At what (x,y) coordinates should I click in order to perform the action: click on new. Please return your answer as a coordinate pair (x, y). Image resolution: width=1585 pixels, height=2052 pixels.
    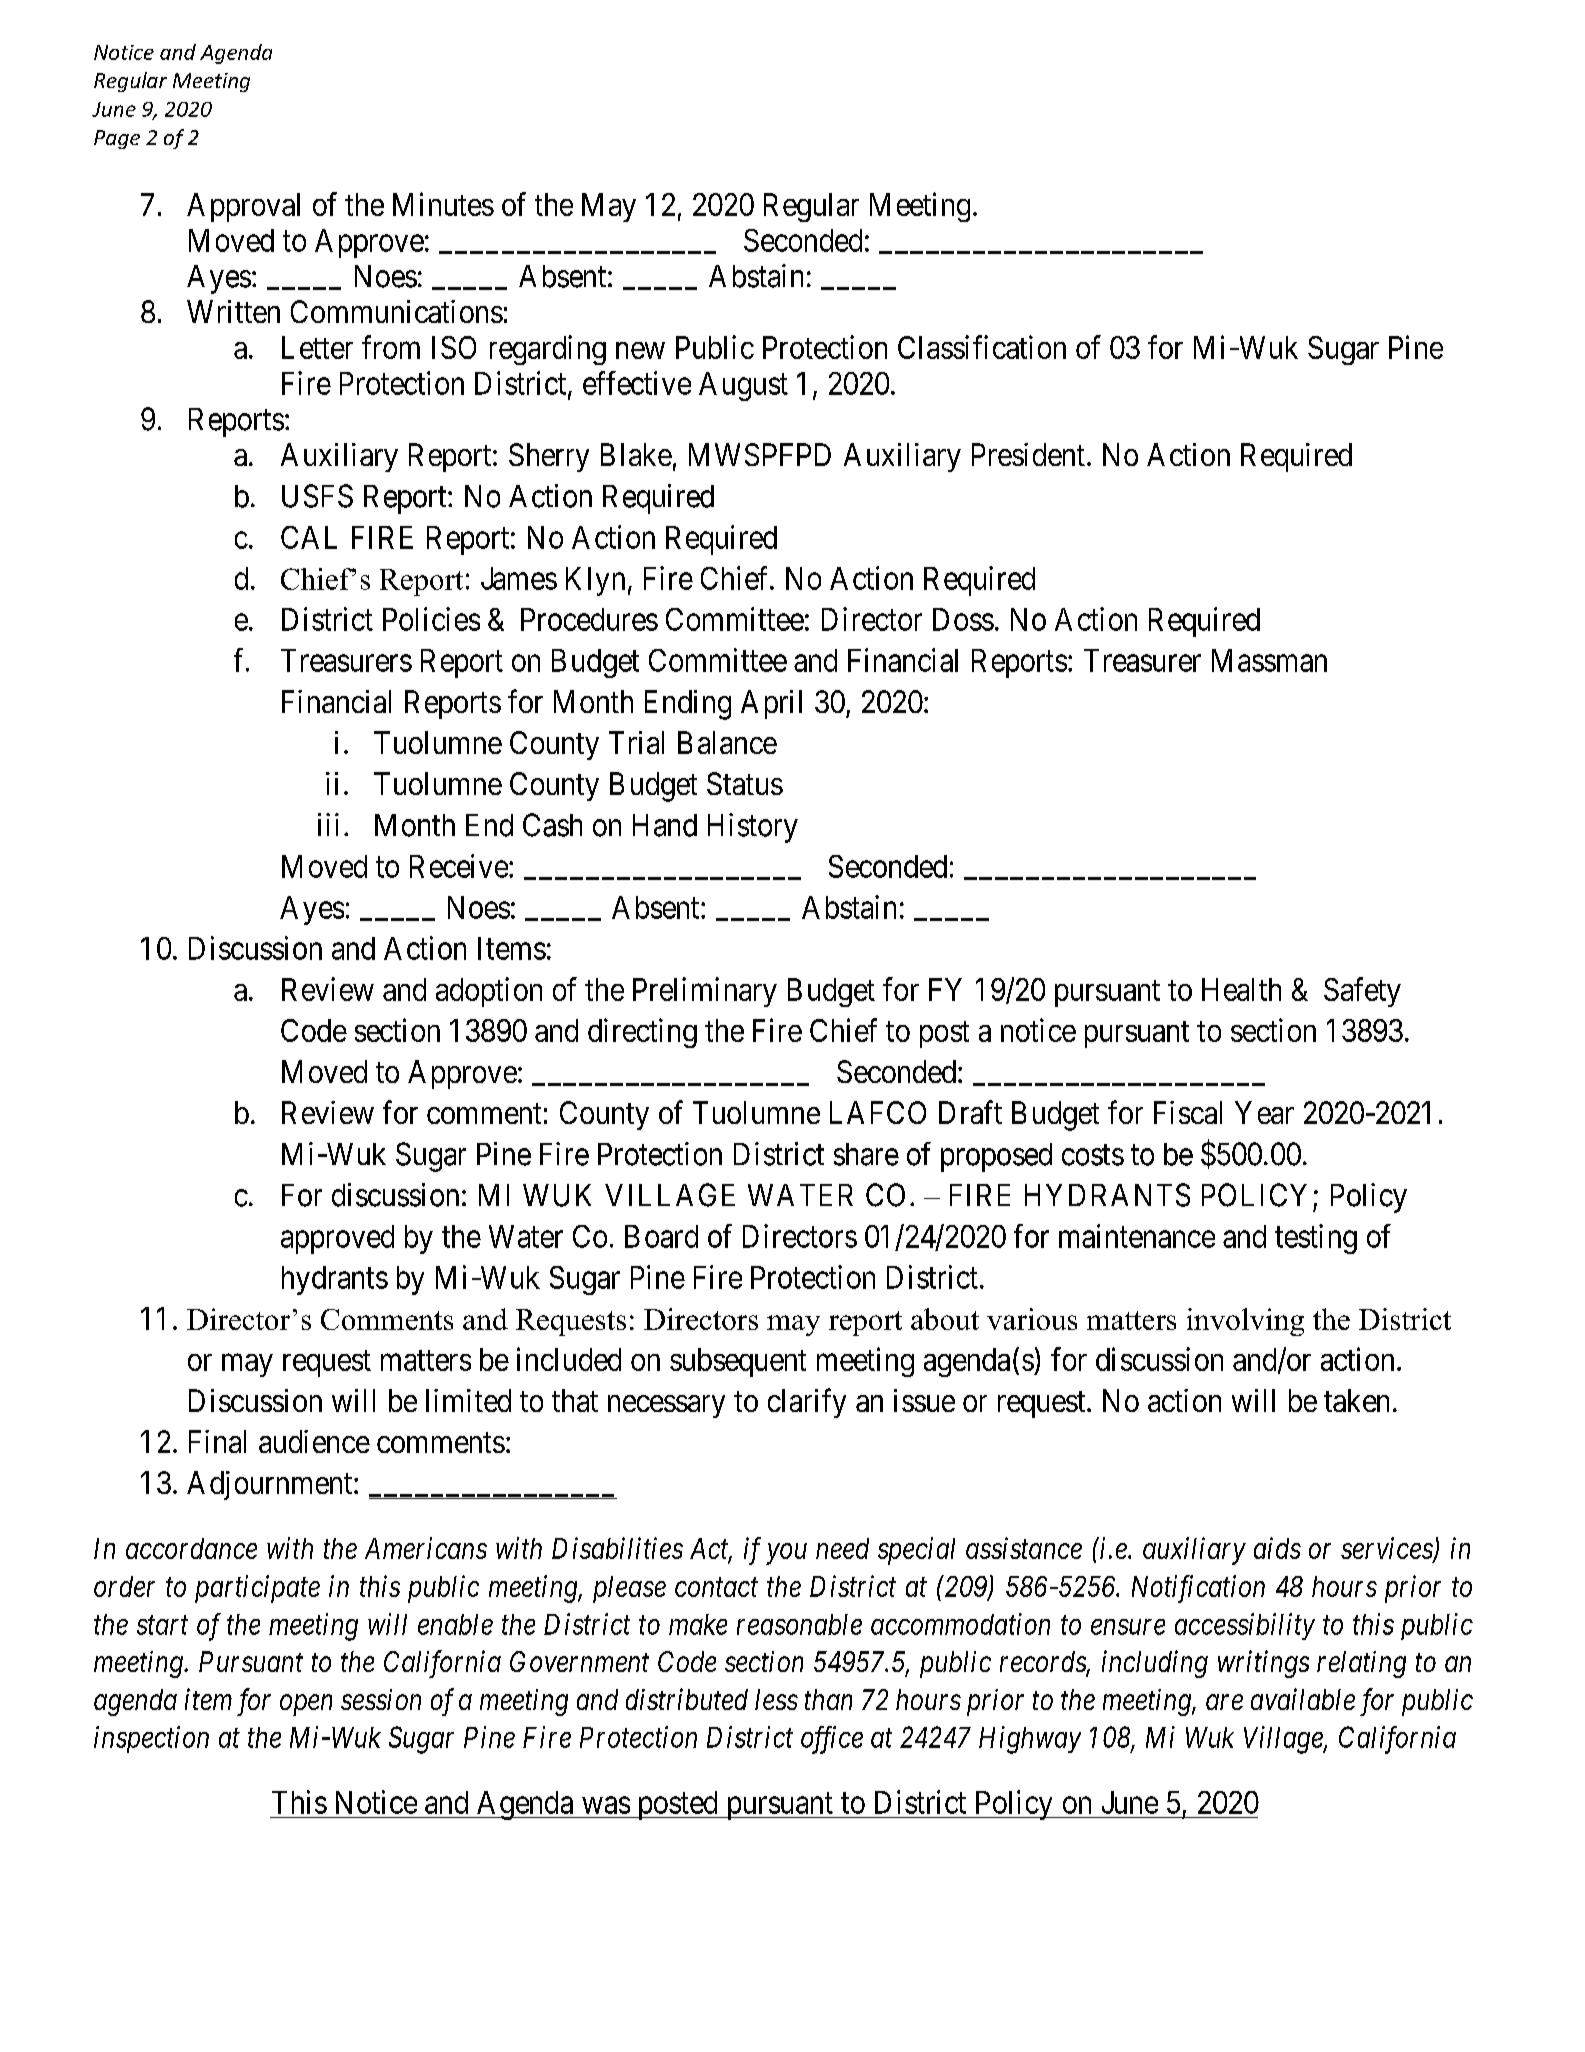
    Looking at the image, I should click on (640, 350).
